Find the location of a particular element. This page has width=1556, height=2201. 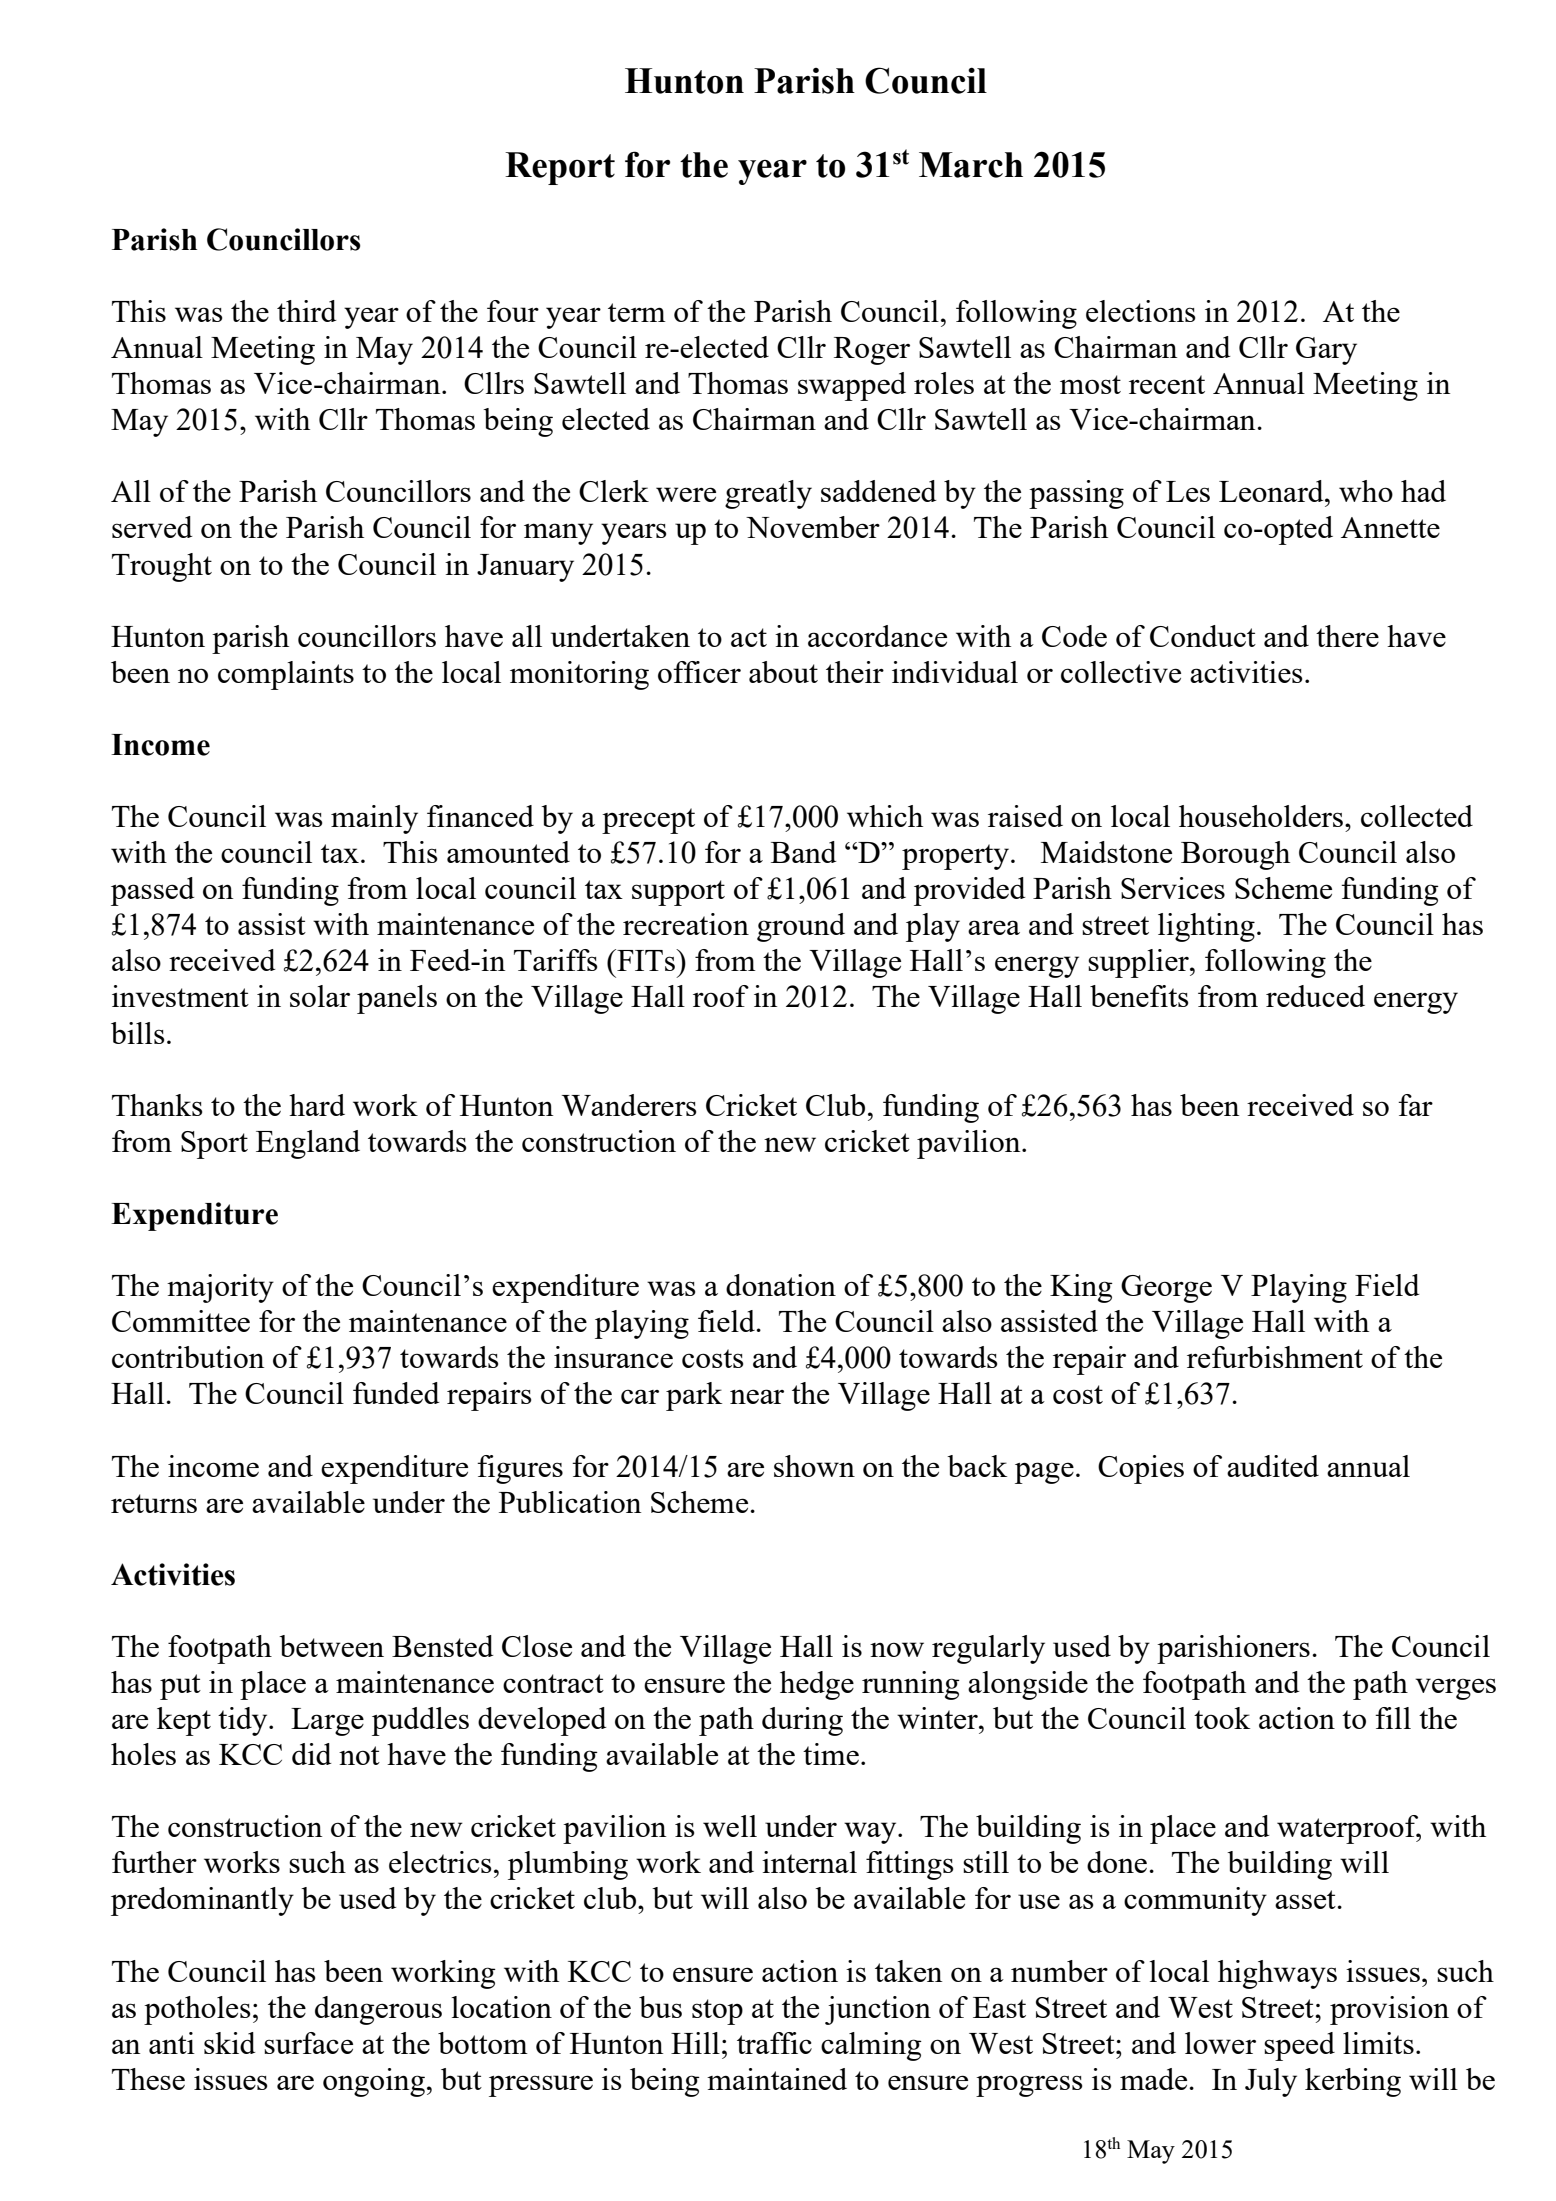

third is located at coordinates (307, 311).
